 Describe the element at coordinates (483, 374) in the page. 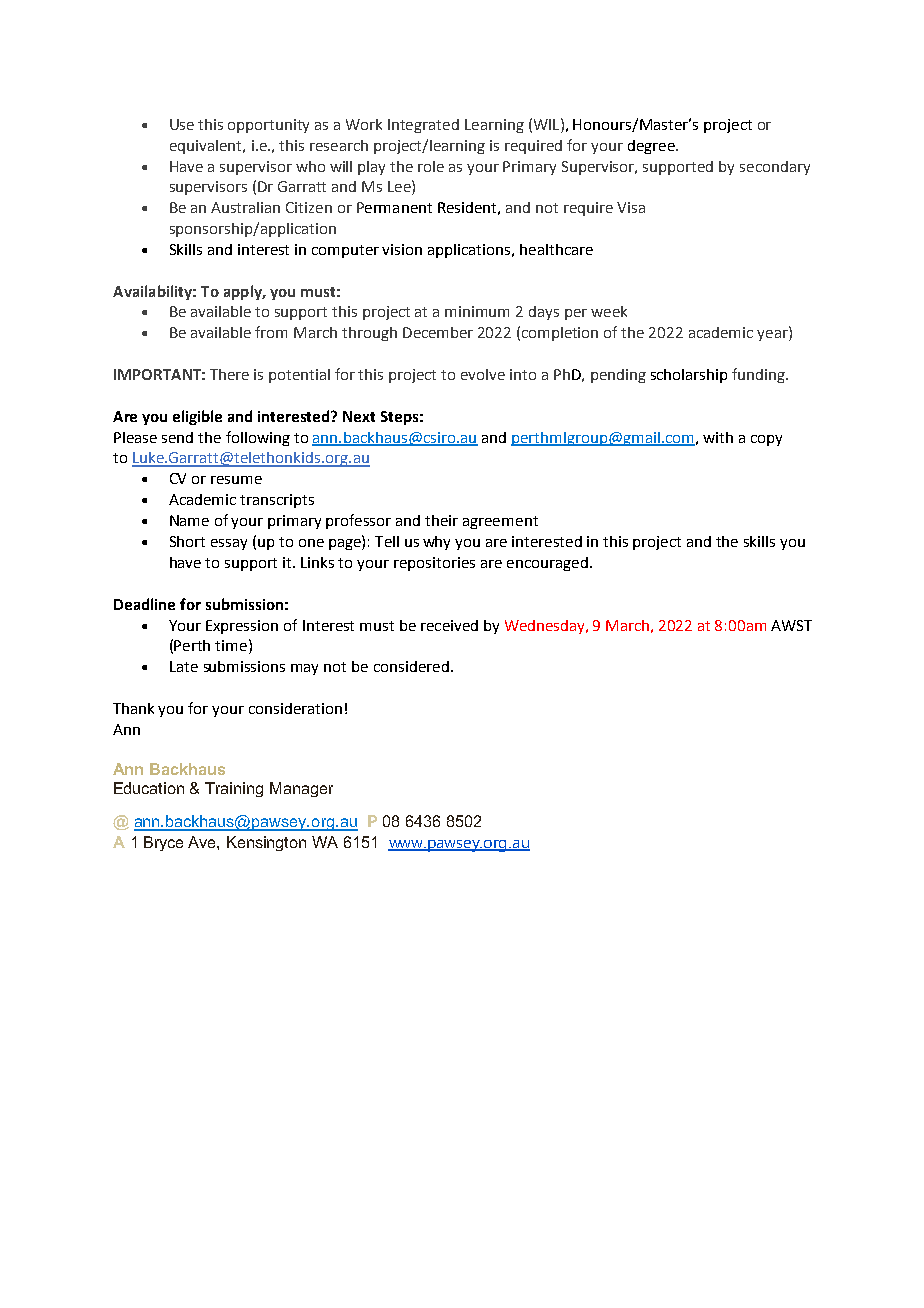

I see `evolve` at that location.
